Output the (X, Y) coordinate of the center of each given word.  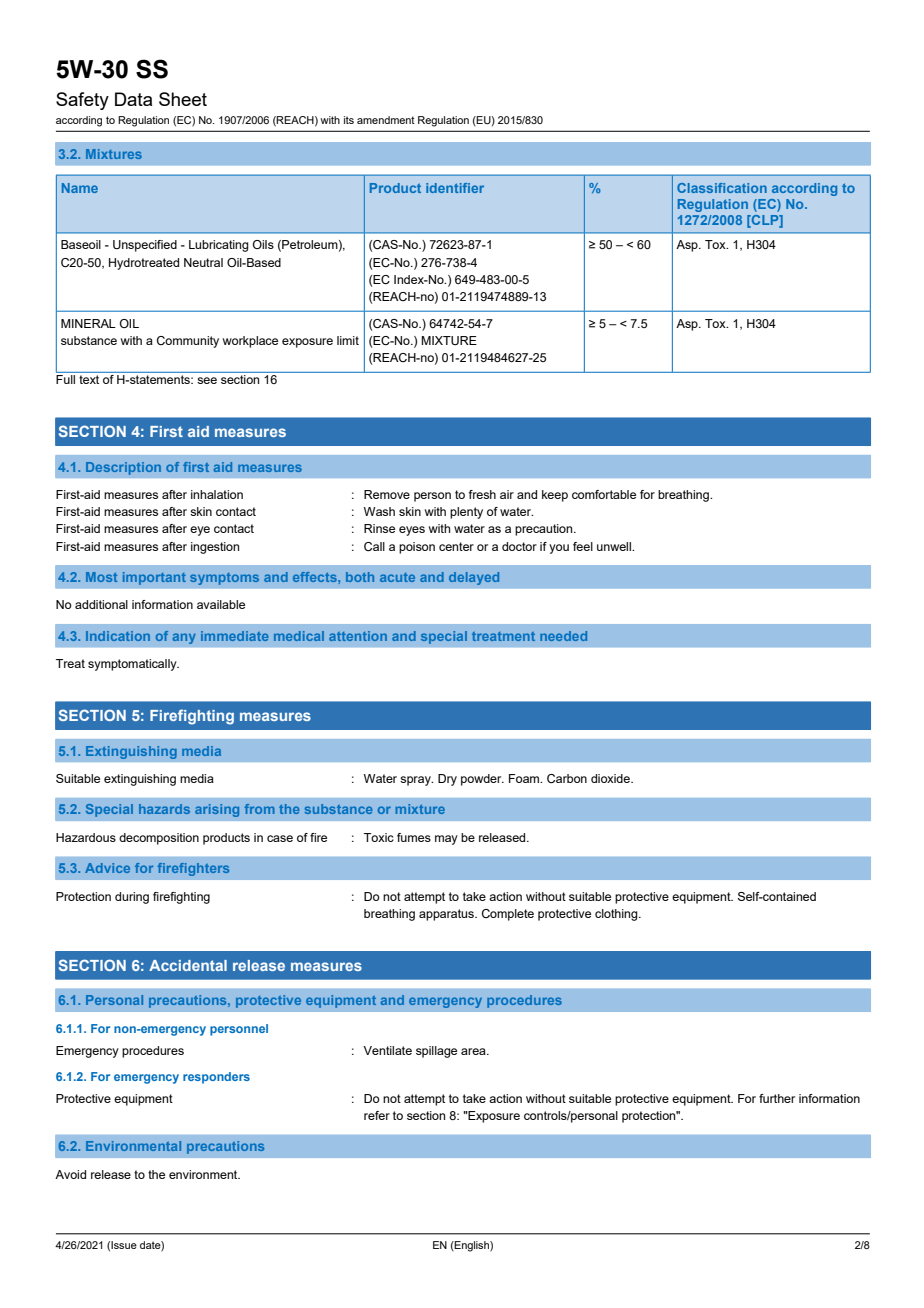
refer (377, 1115)
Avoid (70, 1174)
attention (358, 636)
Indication (118, 636)
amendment (386, 120)
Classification (722, 188)
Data (133, 99)
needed (563, 636)
